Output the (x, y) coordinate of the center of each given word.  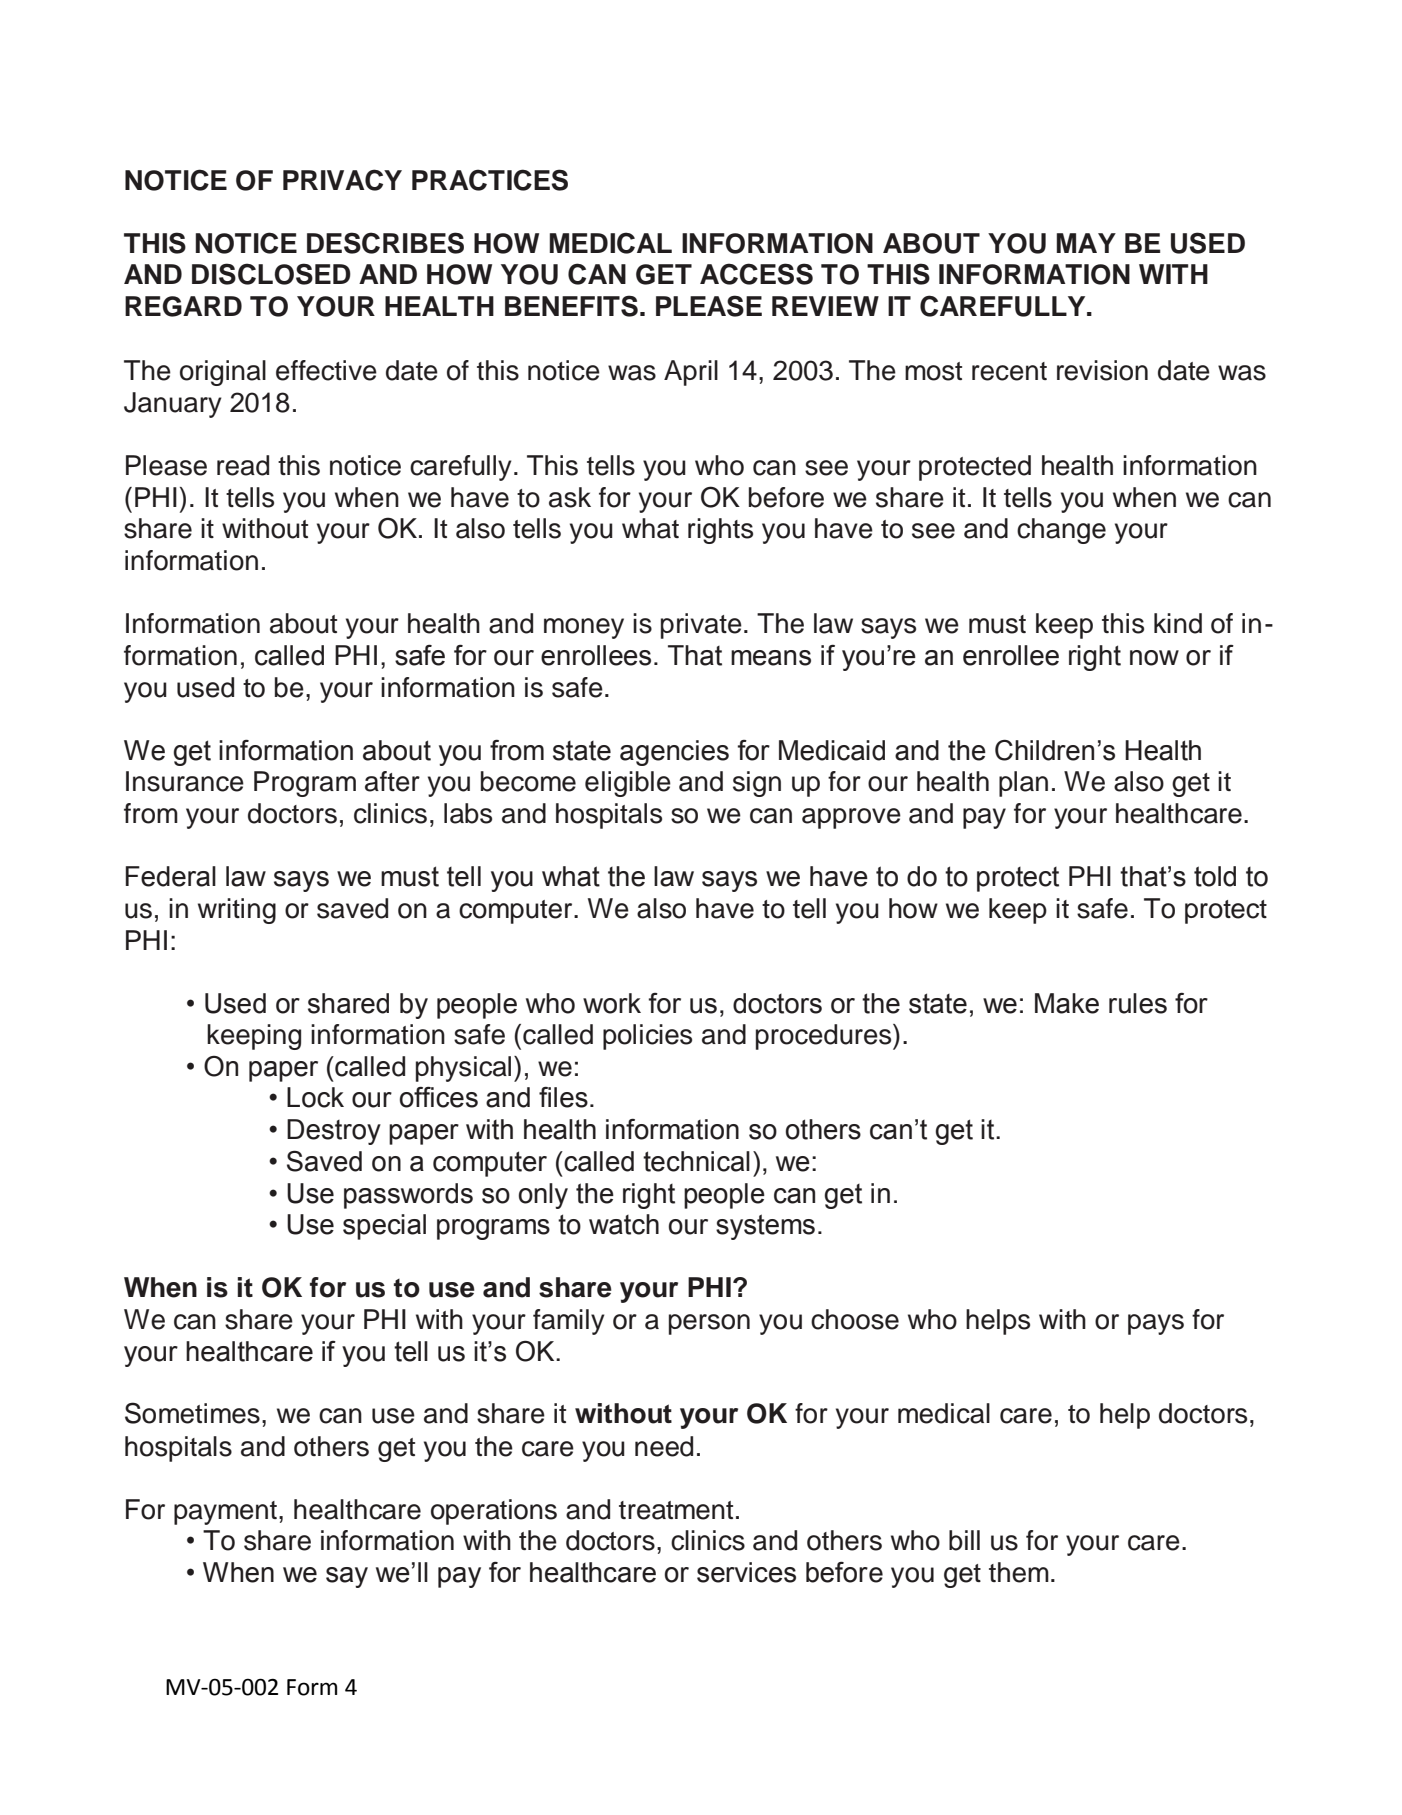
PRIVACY (342, 180)
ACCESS (756, 274)
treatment (676, 1510)
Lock (315, 1097)
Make (1067, 1003)
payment (225, 1513)
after (392, 781)
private (701, 626)
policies (647, 1037)
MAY (1086, 243)
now (1154, 658)
